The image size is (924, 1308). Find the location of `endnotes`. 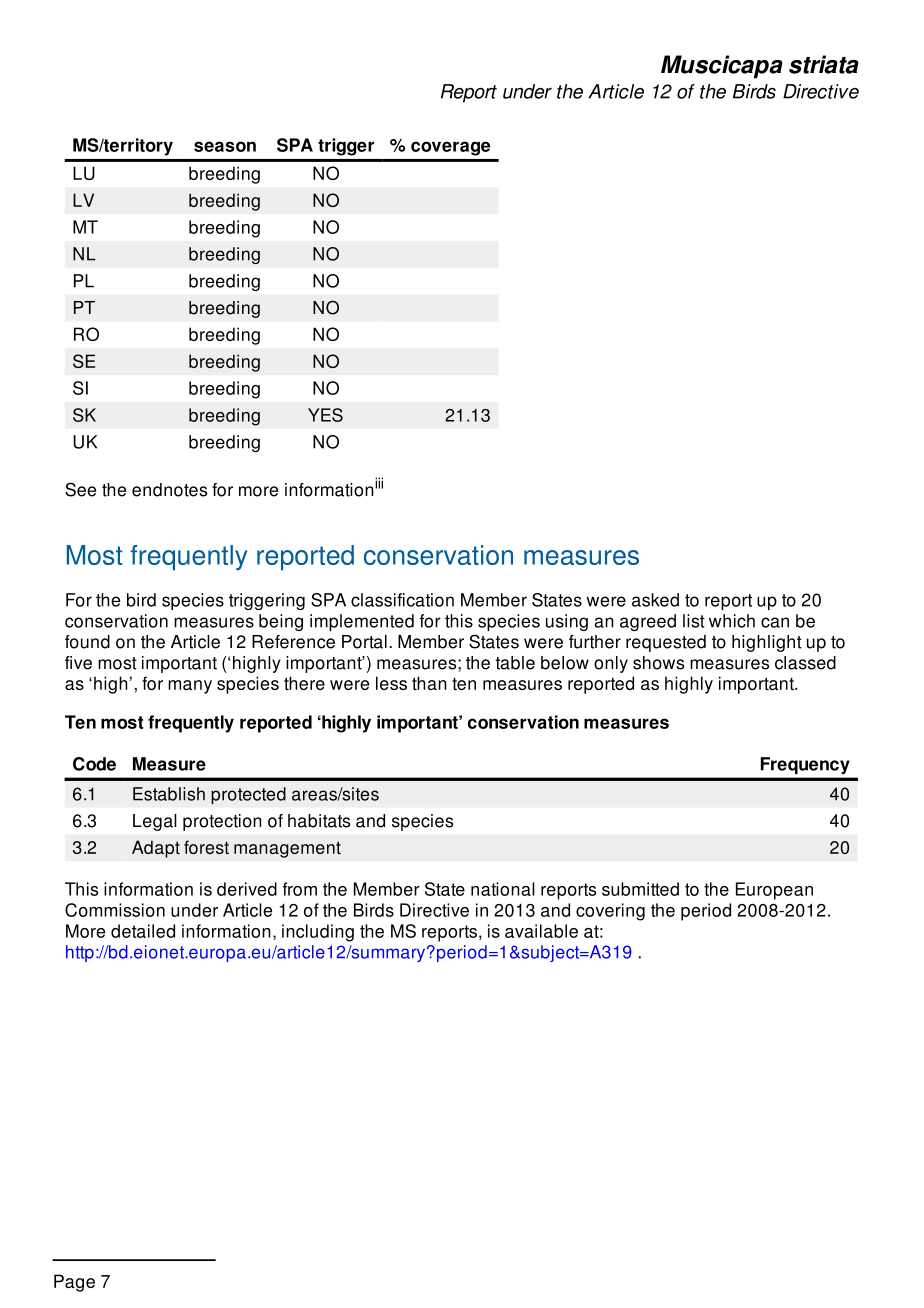

endnotes is located at coordinates (169, 490).
